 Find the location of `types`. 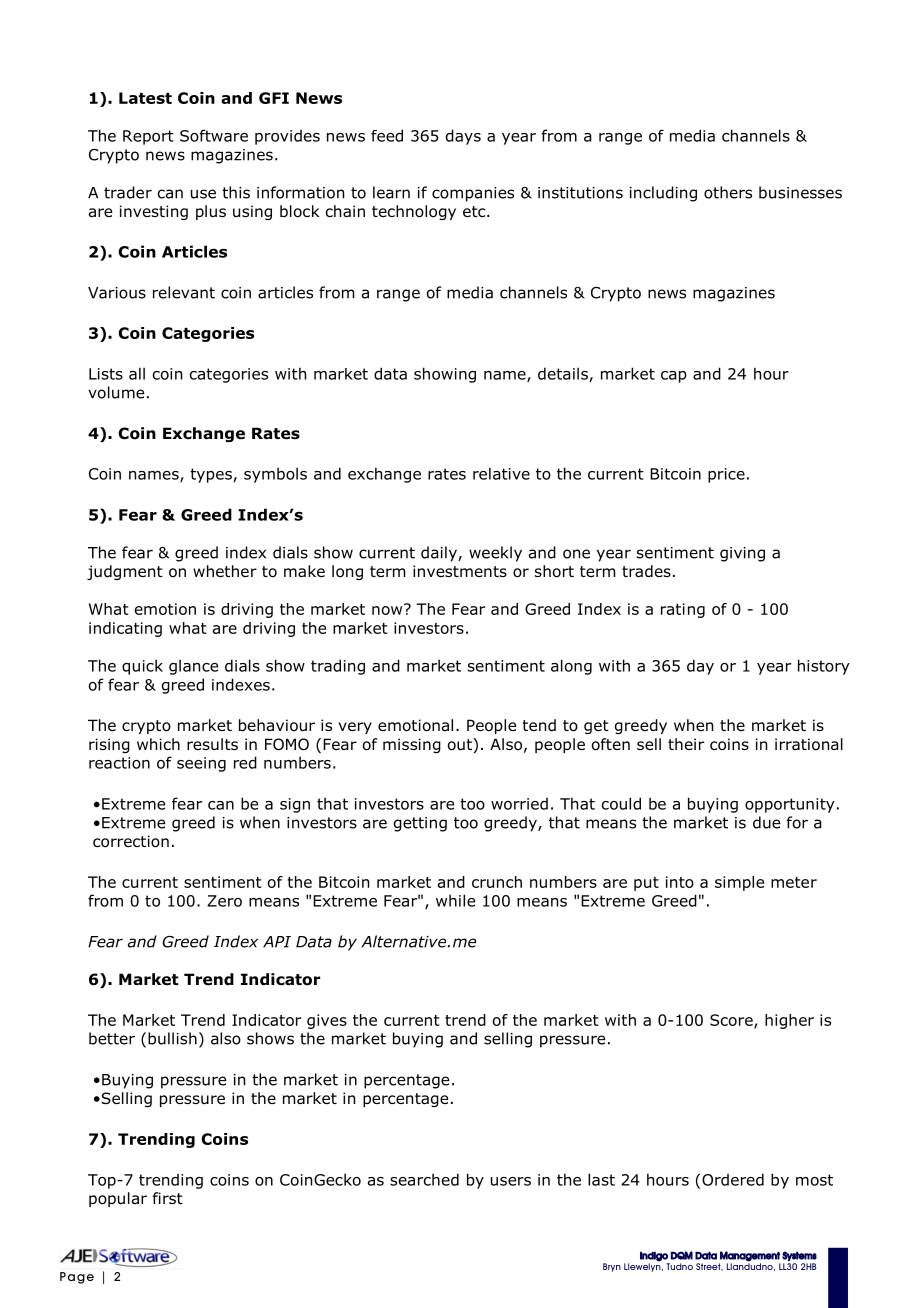

types is located at coordinates (211, 475).
